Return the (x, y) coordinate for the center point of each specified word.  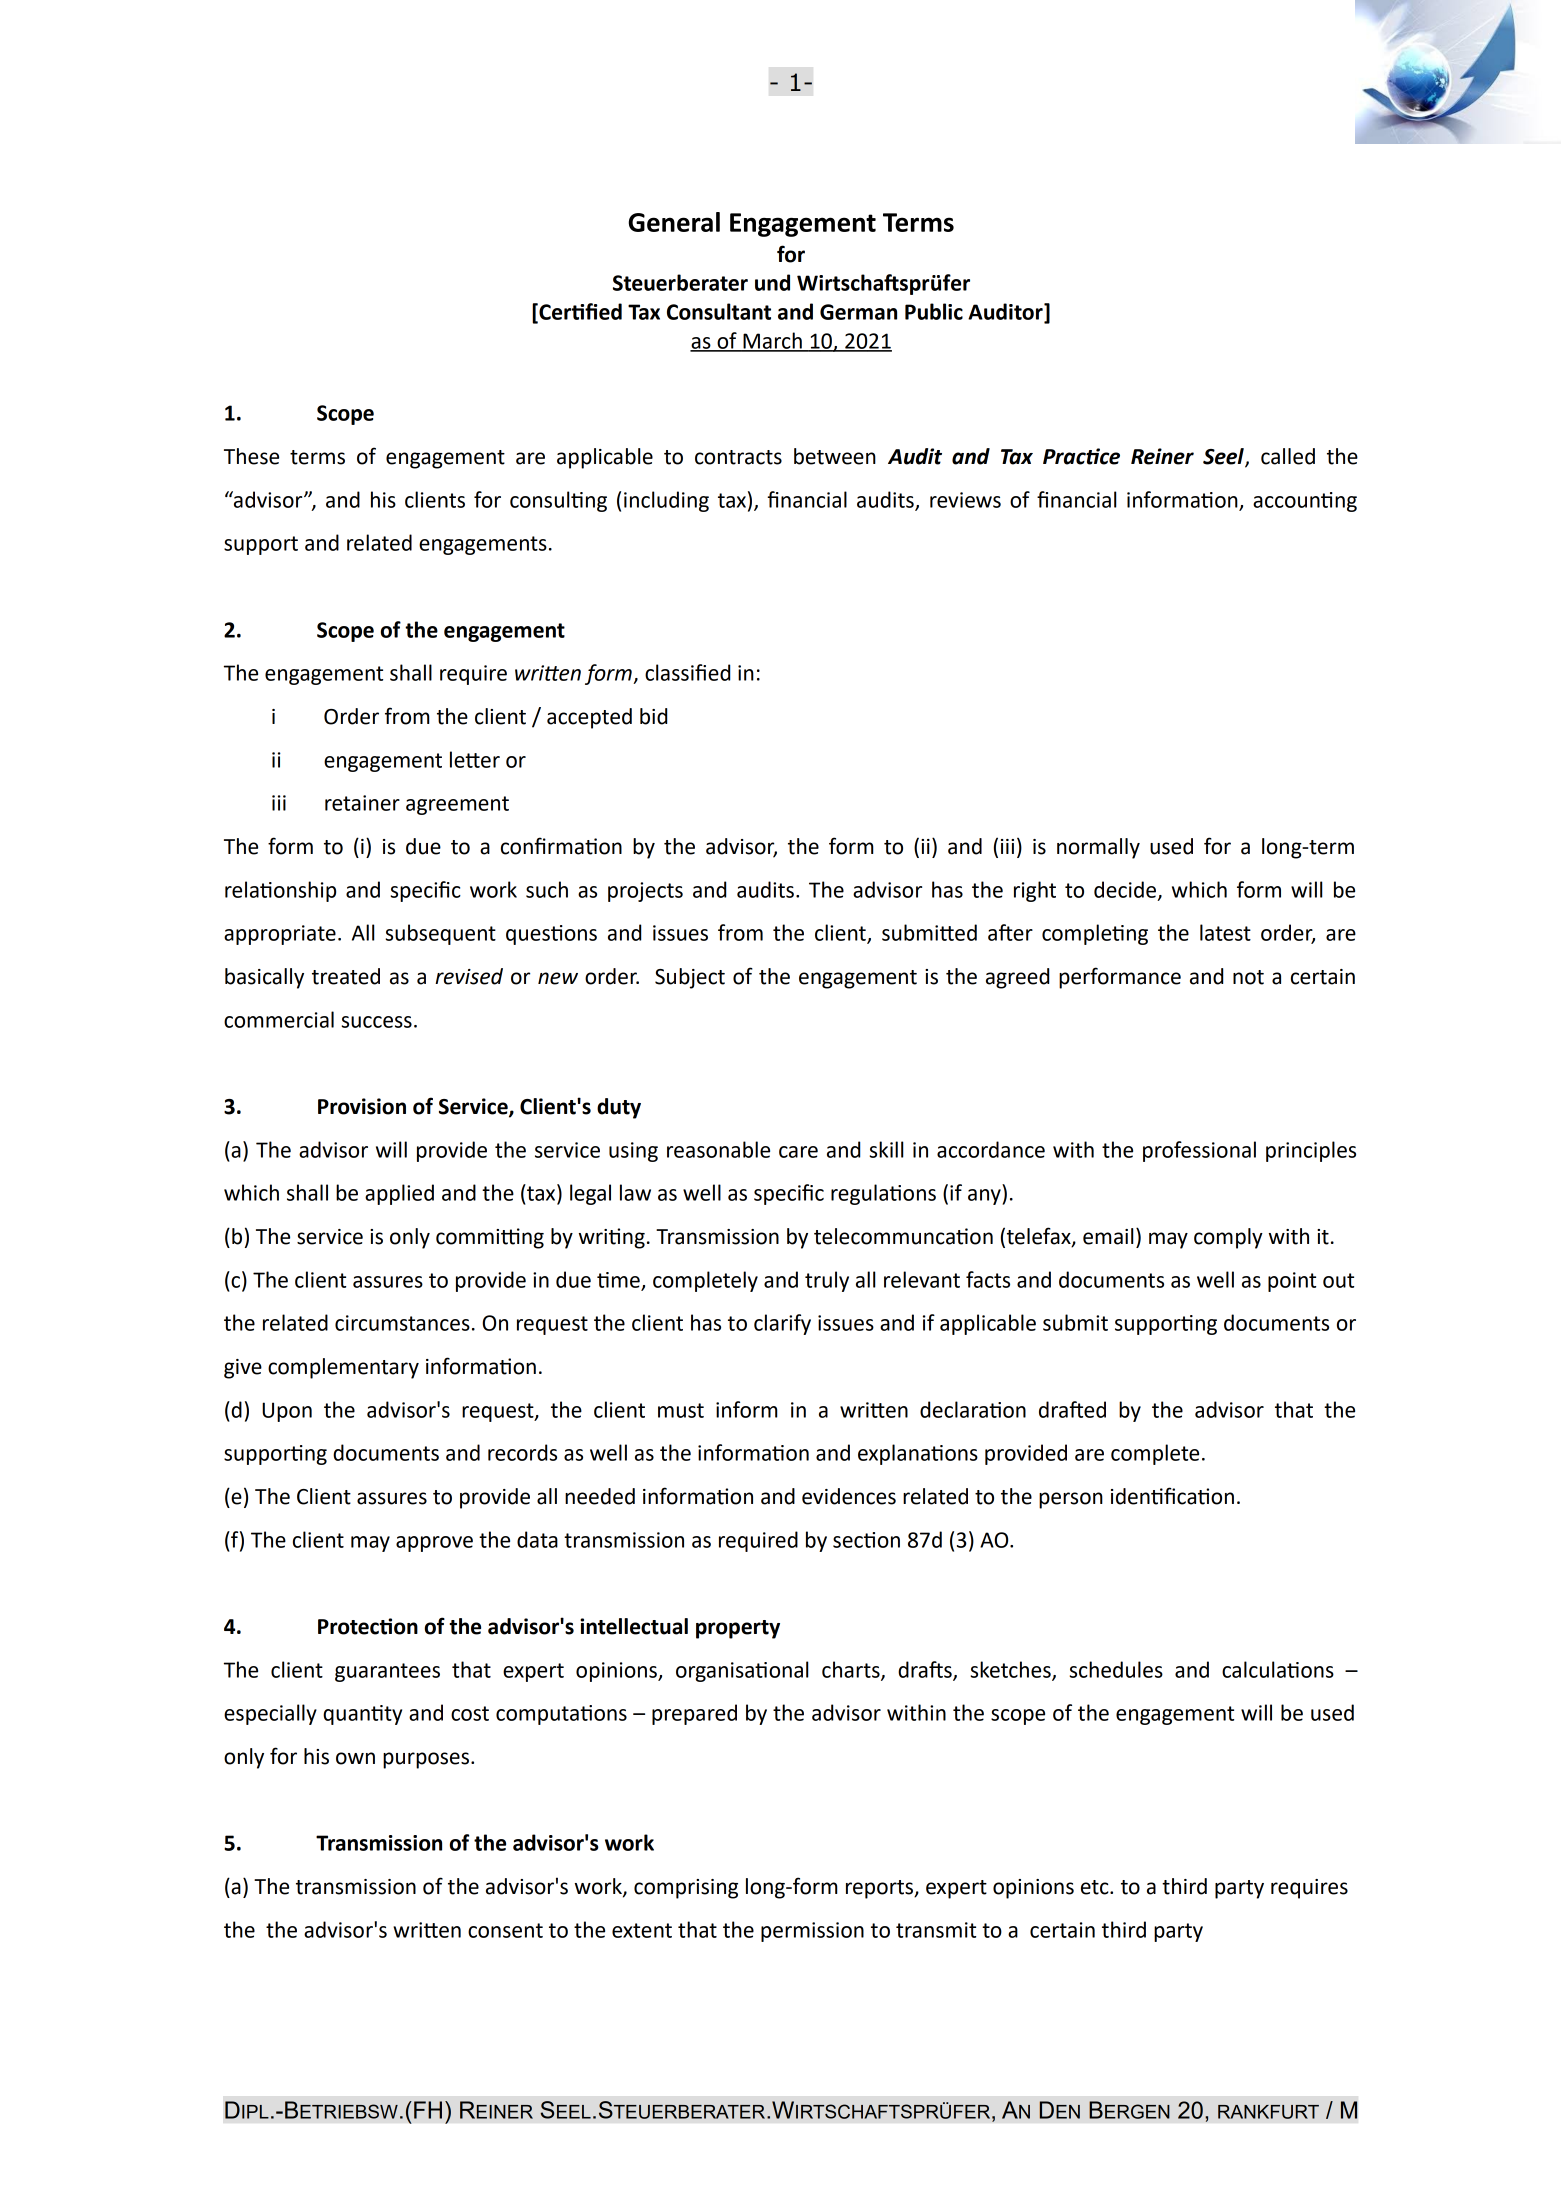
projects (645, 892)
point (1292, 1282)
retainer (362, 803)
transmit (936, 1930)
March (772, 341)
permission (812, 1932)
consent (505, 1930)
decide (1125, 889)
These (251, 456)
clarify (782, 1324)
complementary (343, 1368)
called (1288, 456)
